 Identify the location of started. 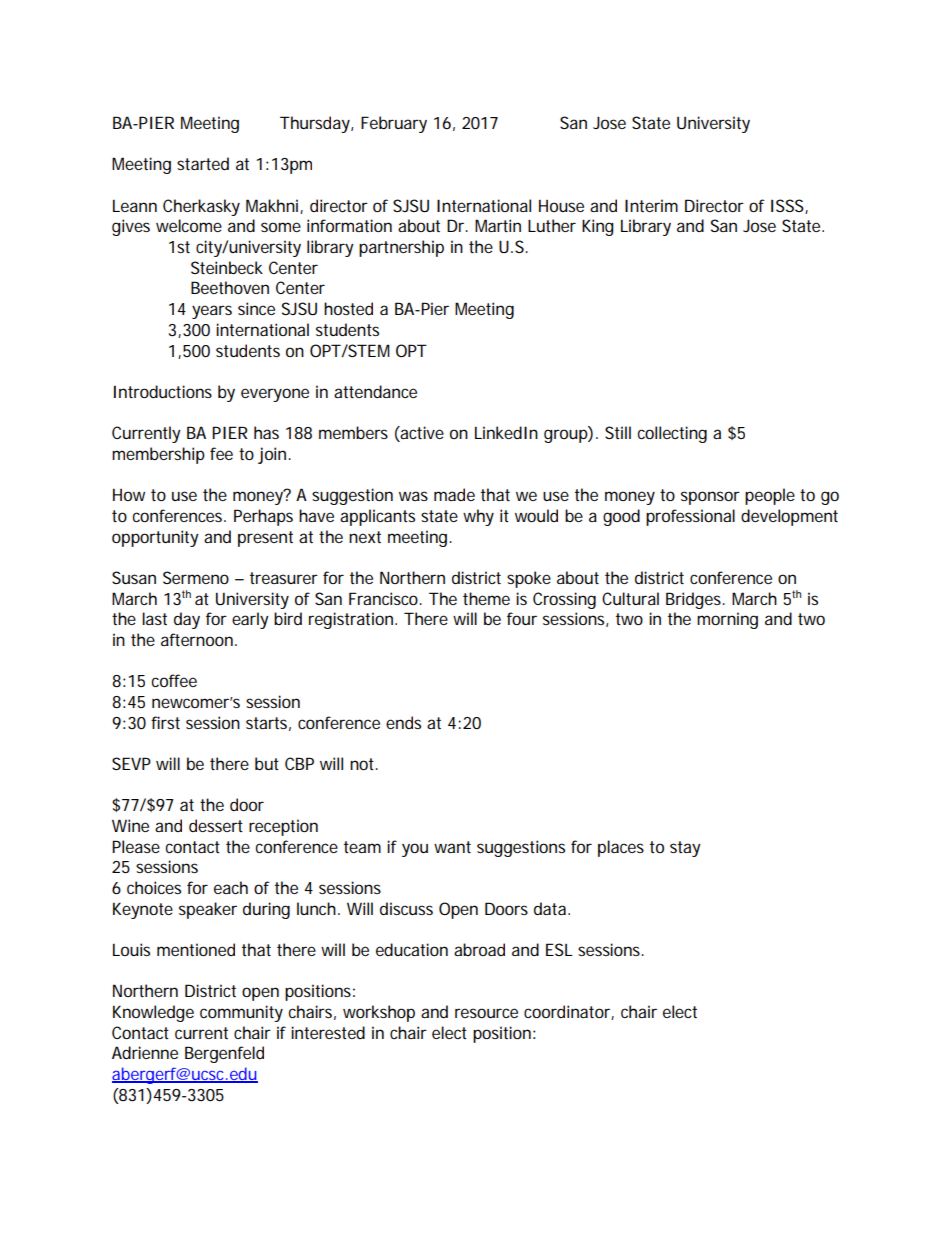
(203, 163).
